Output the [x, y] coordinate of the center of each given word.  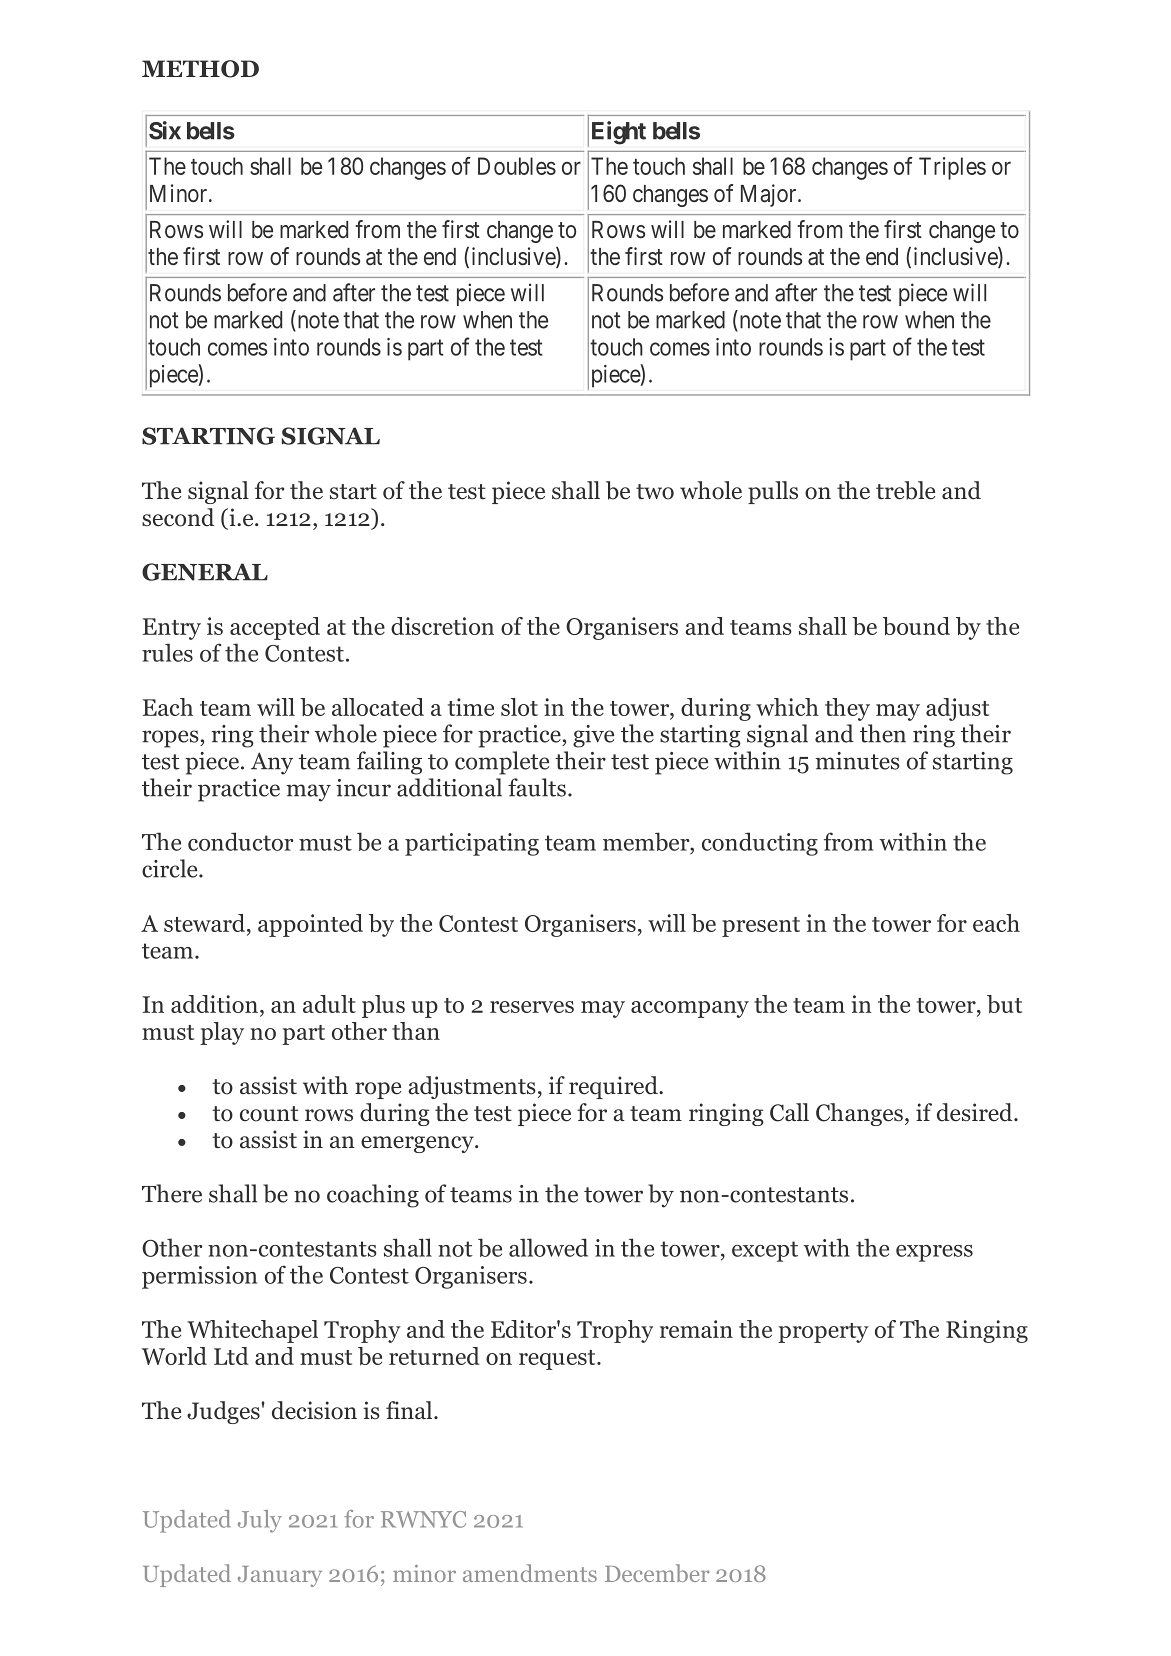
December [657, 1573]
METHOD [200, 69]
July [260, 1521]
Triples [952, 168]
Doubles [517, 166]
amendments [530, 1573]
